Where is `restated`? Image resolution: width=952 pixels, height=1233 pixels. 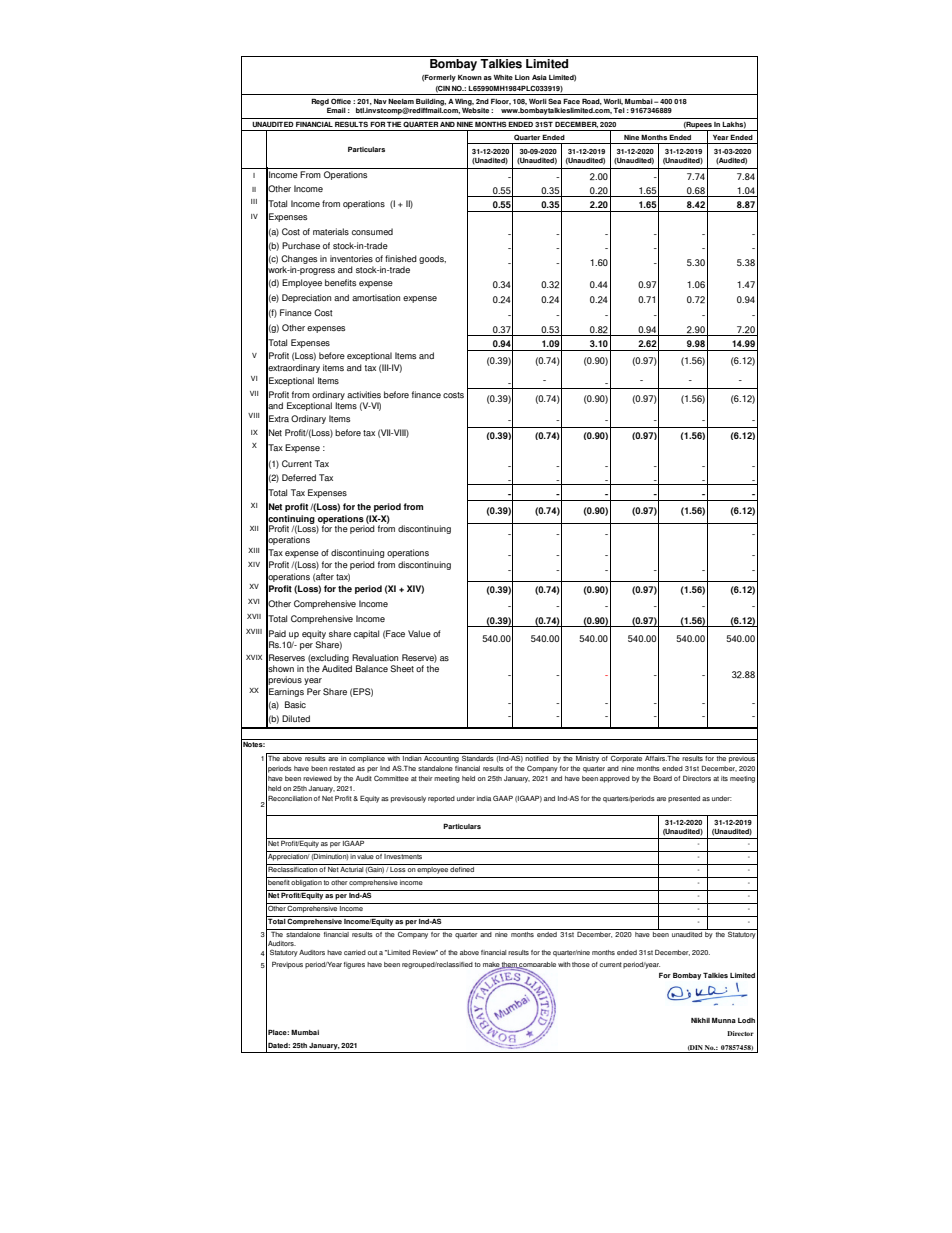 restated is located at coordinates (342, 768).
